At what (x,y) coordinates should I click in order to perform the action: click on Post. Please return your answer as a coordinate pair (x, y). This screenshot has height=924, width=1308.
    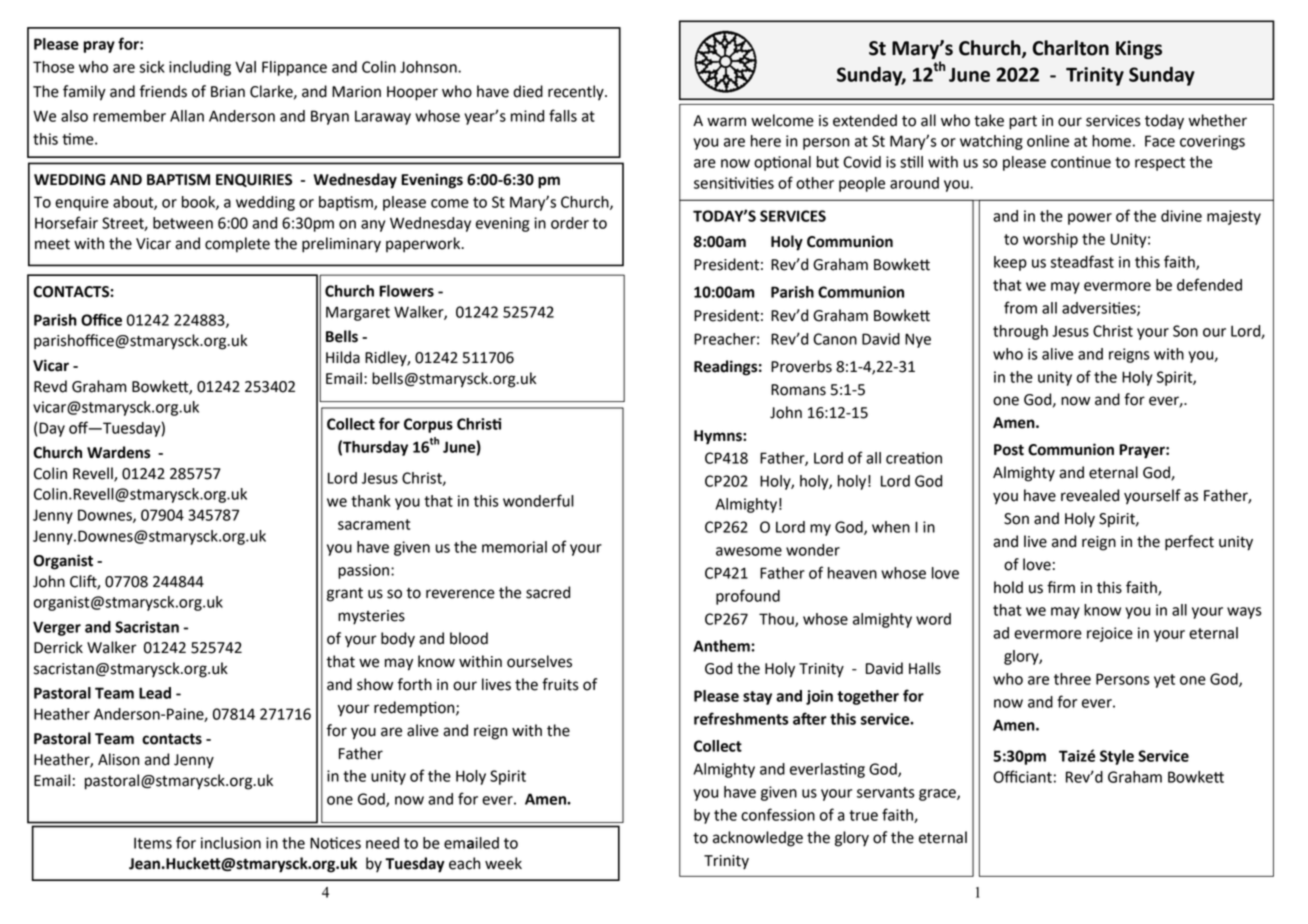
    Looking at the image, I should click on (1009, 450).
